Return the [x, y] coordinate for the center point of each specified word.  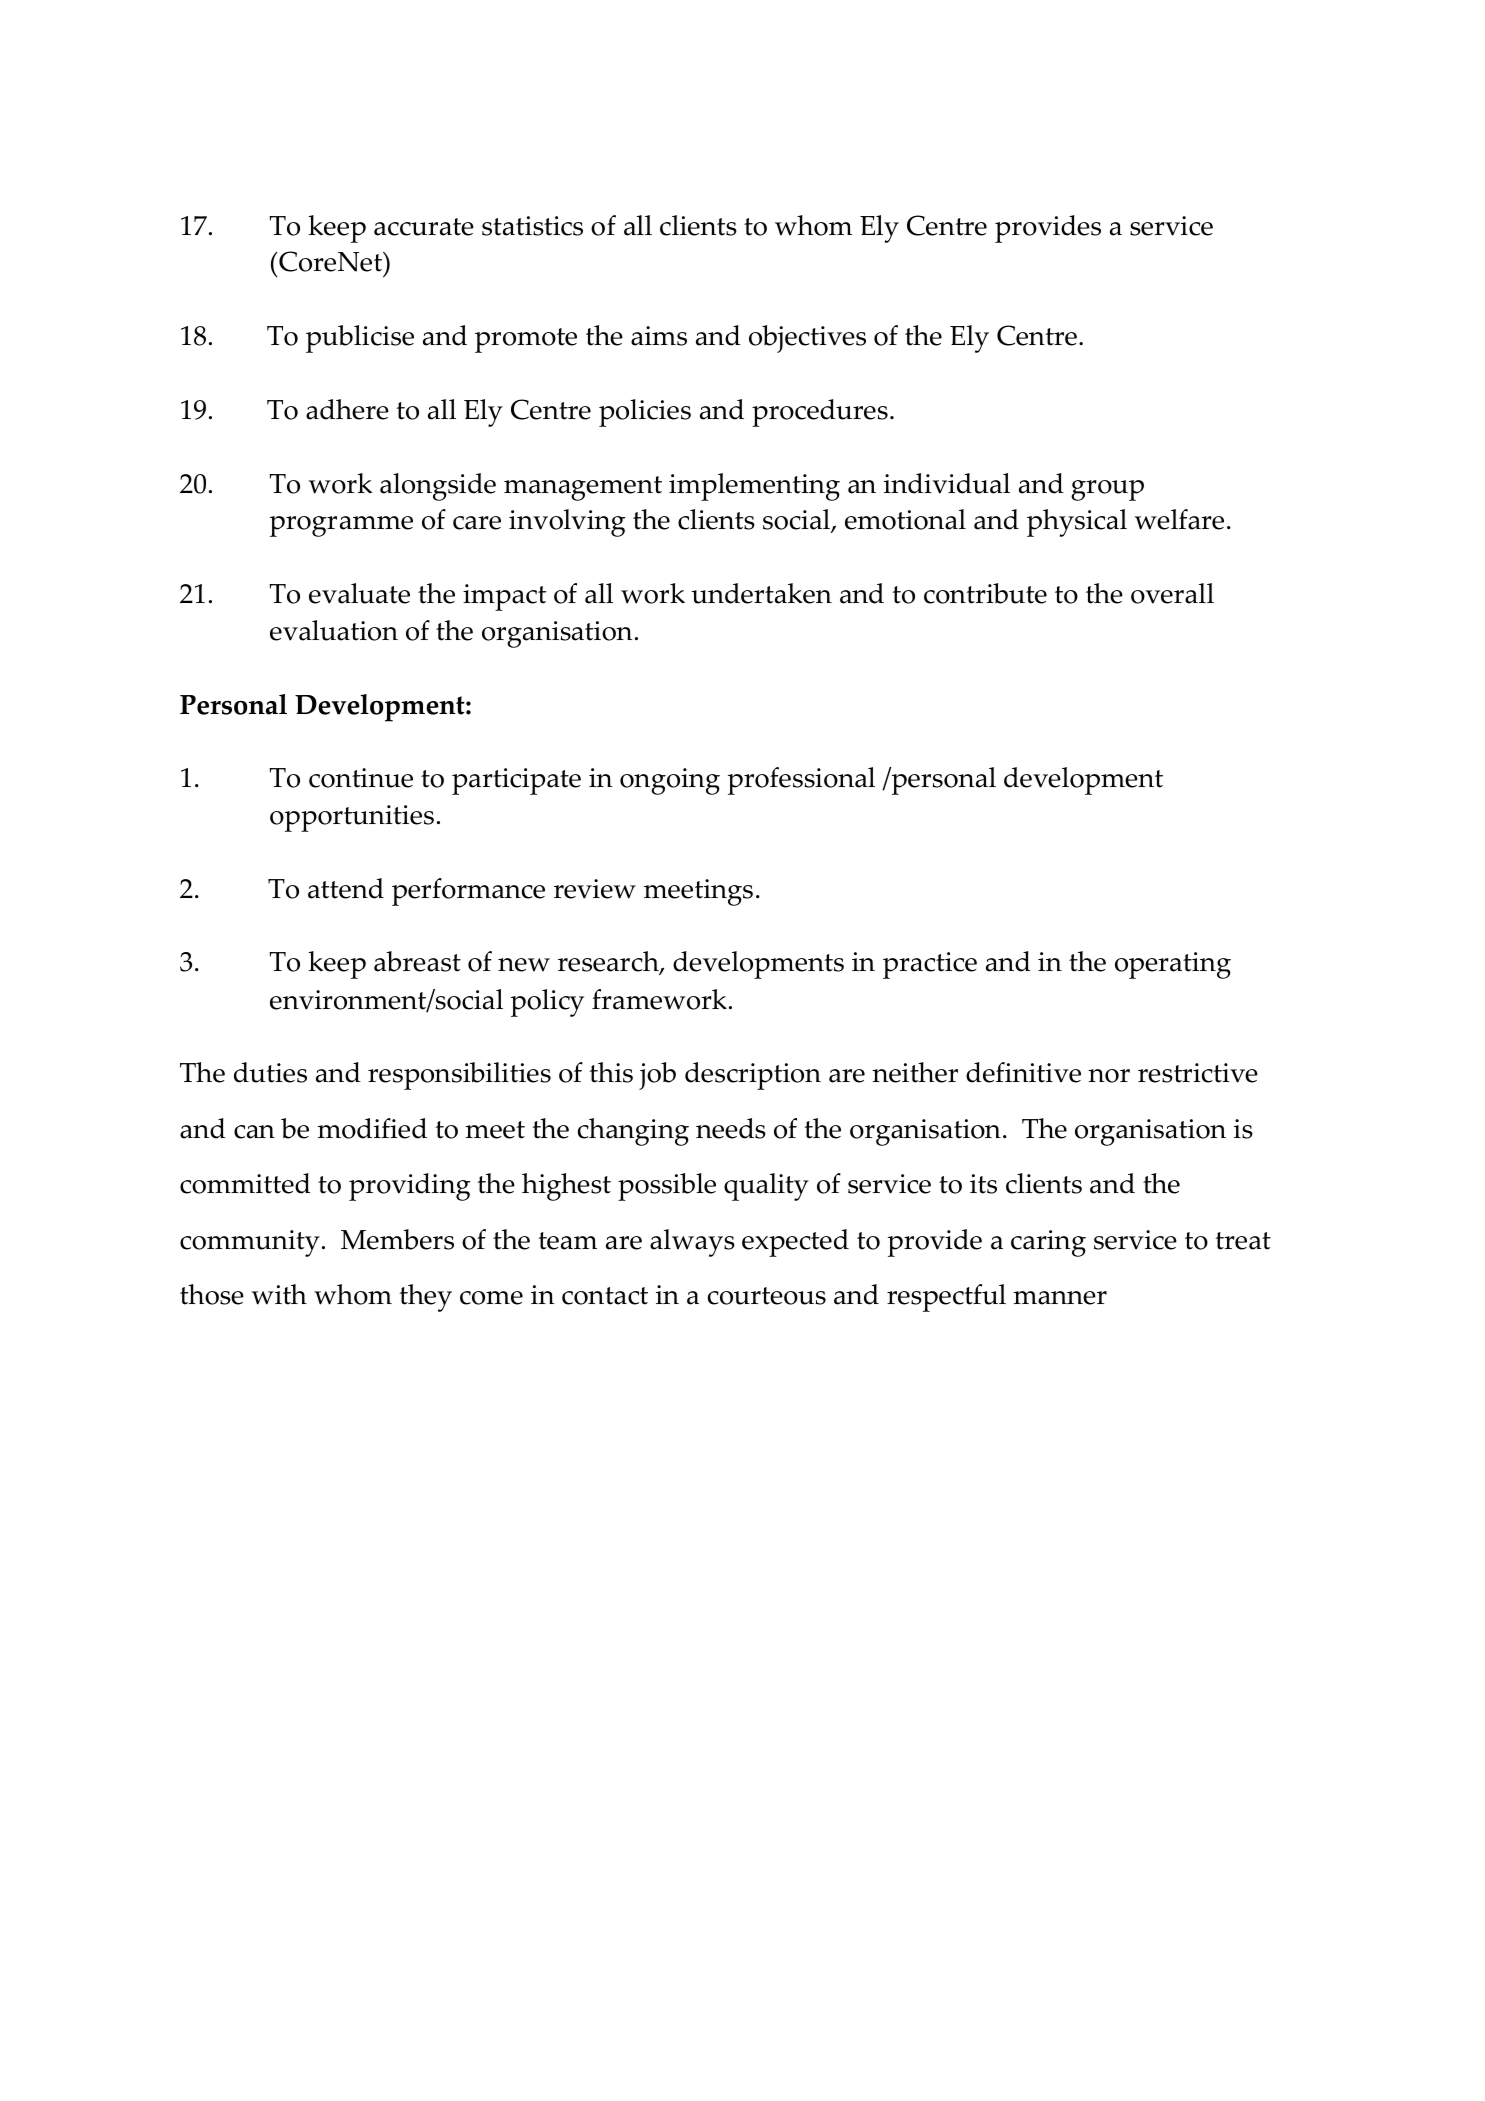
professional [801, 781]
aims [659, 336]
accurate [424, 227]
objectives [807, 339]
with [279, 1294]
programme [341, 526]
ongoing [670, 781]
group [1107, 490]
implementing [754, 487]
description [753, 1076]
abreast [417, 961]
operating [1173, 965]
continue [361, 778]
